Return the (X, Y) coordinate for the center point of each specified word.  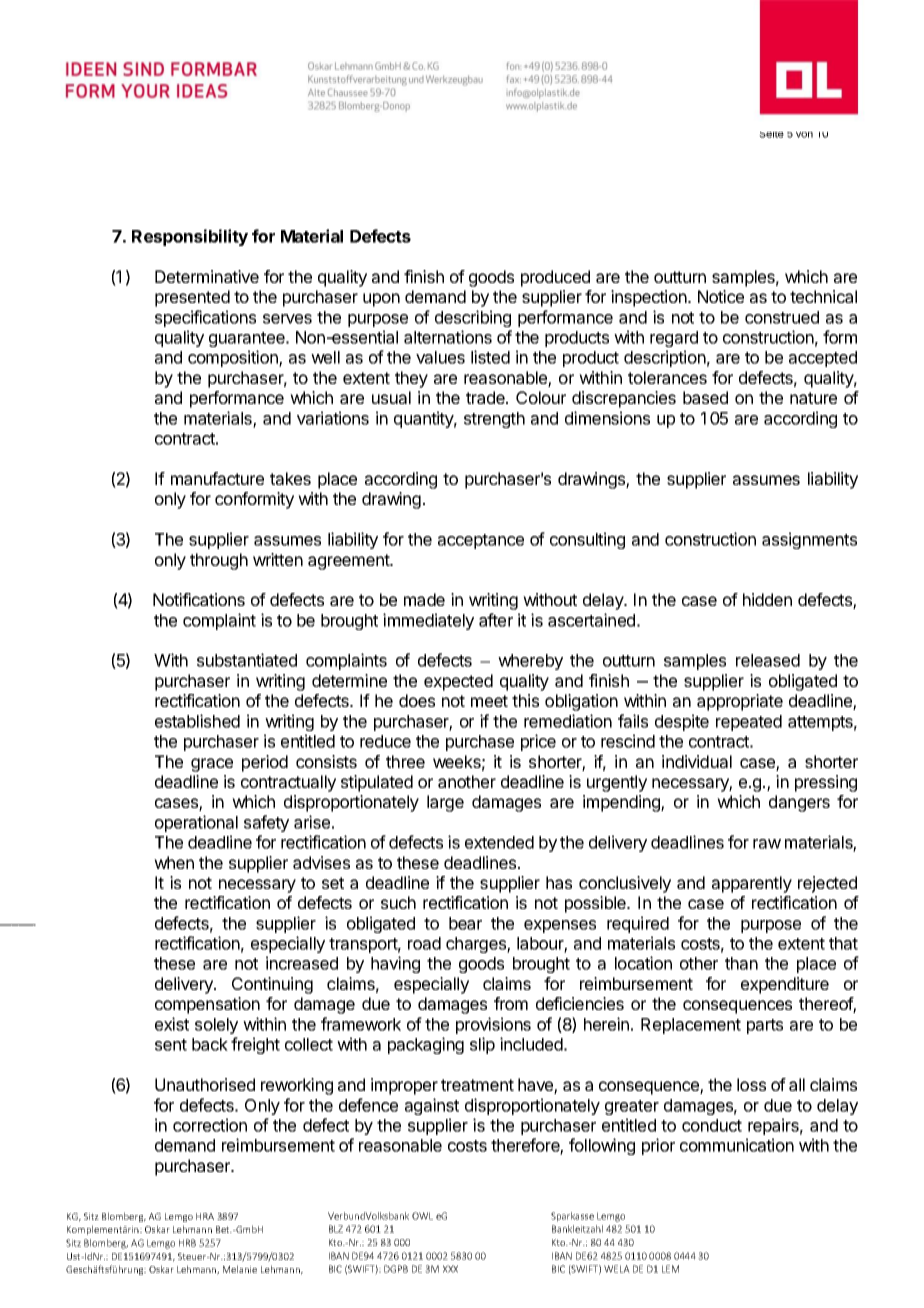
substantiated (247, 660)
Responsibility (190, 237)
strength (494, 420)
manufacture (217, 478)
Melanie (240, 1269)
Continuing (272, 985)
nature (813, 398)
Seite (771, 135)
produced (555, 278)
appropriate (740, 702)
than (741, 963)
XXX (450, 1269)
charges (477, 945)
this (525, 700)
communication (737, 1145)
